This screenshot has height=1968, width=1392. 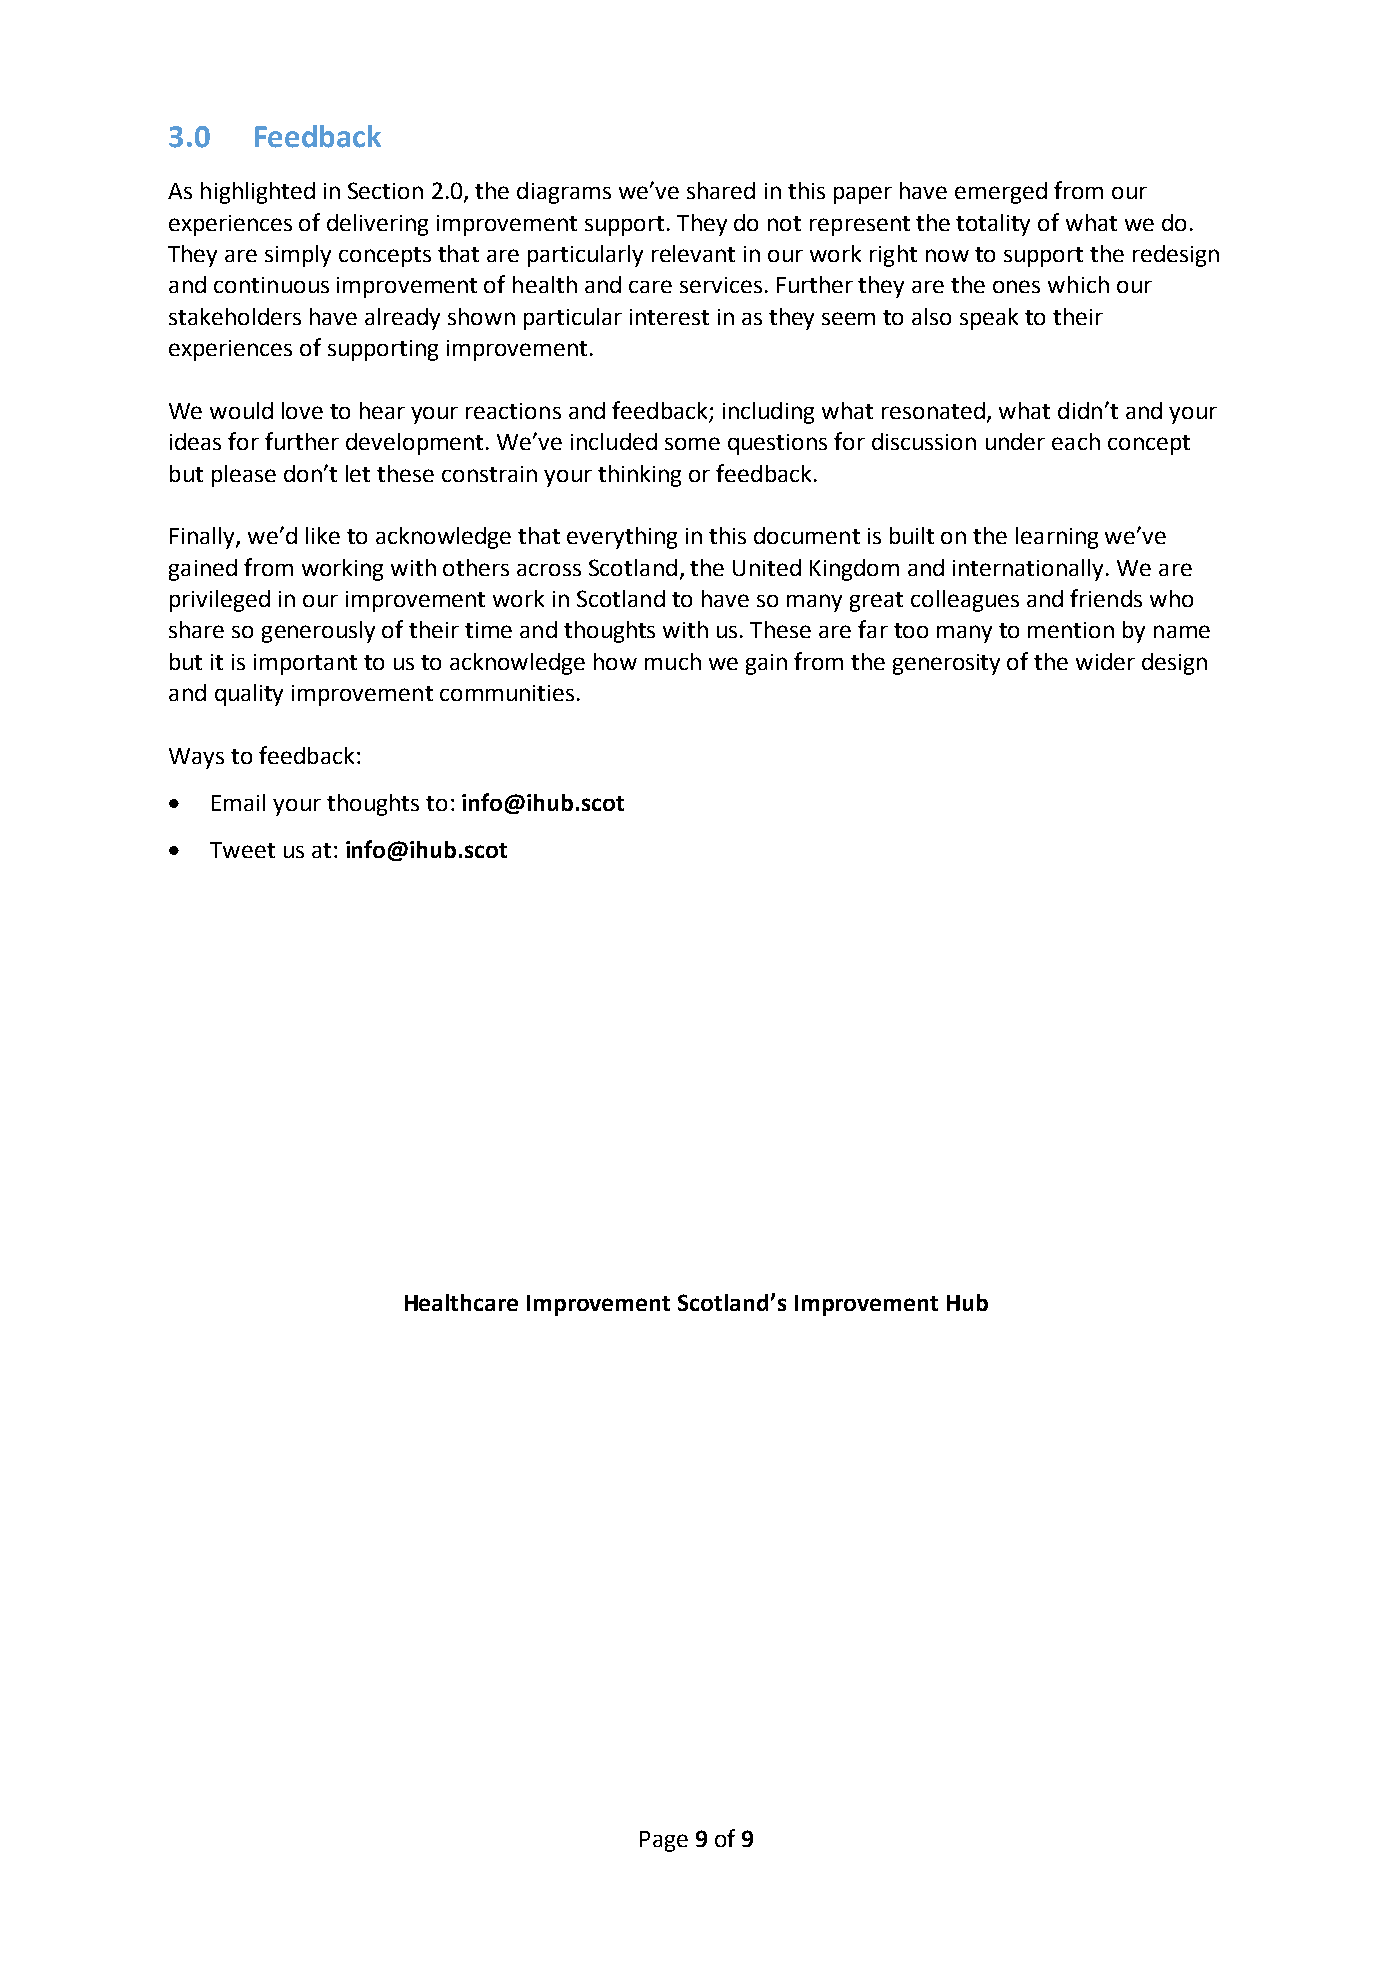 I want to click on Tweet, so click(x=242, y=850).
